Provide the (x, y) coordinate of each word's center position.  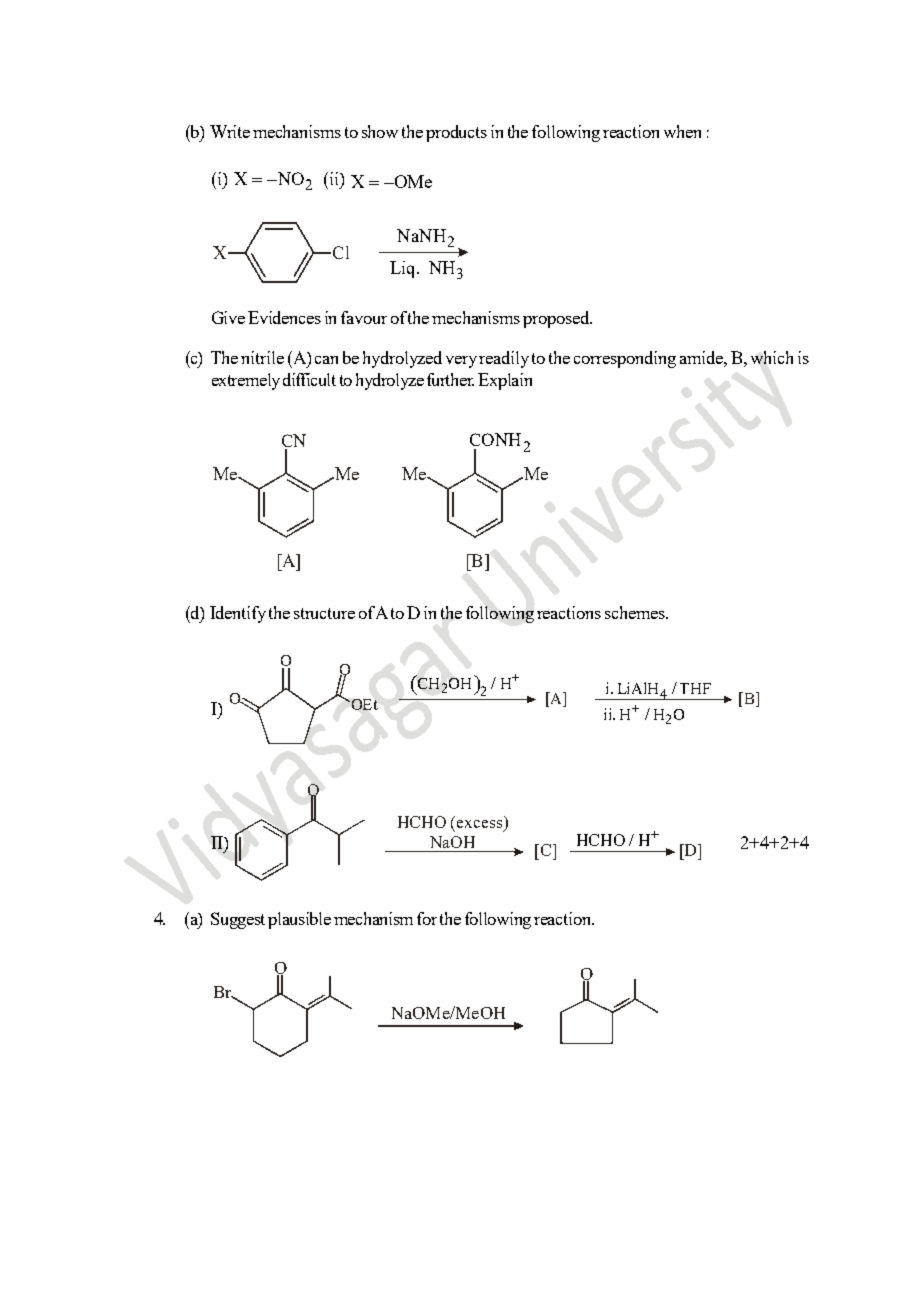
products (456, 133)
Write (230, 131)
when (682, 131)
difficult (309, 379)
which (772, 357)
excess (481, 825)
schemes (636, 612)
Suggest (238, 920)
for (427, 918)
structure (324, 613)
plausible (299, 920)
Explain (505, 381)
